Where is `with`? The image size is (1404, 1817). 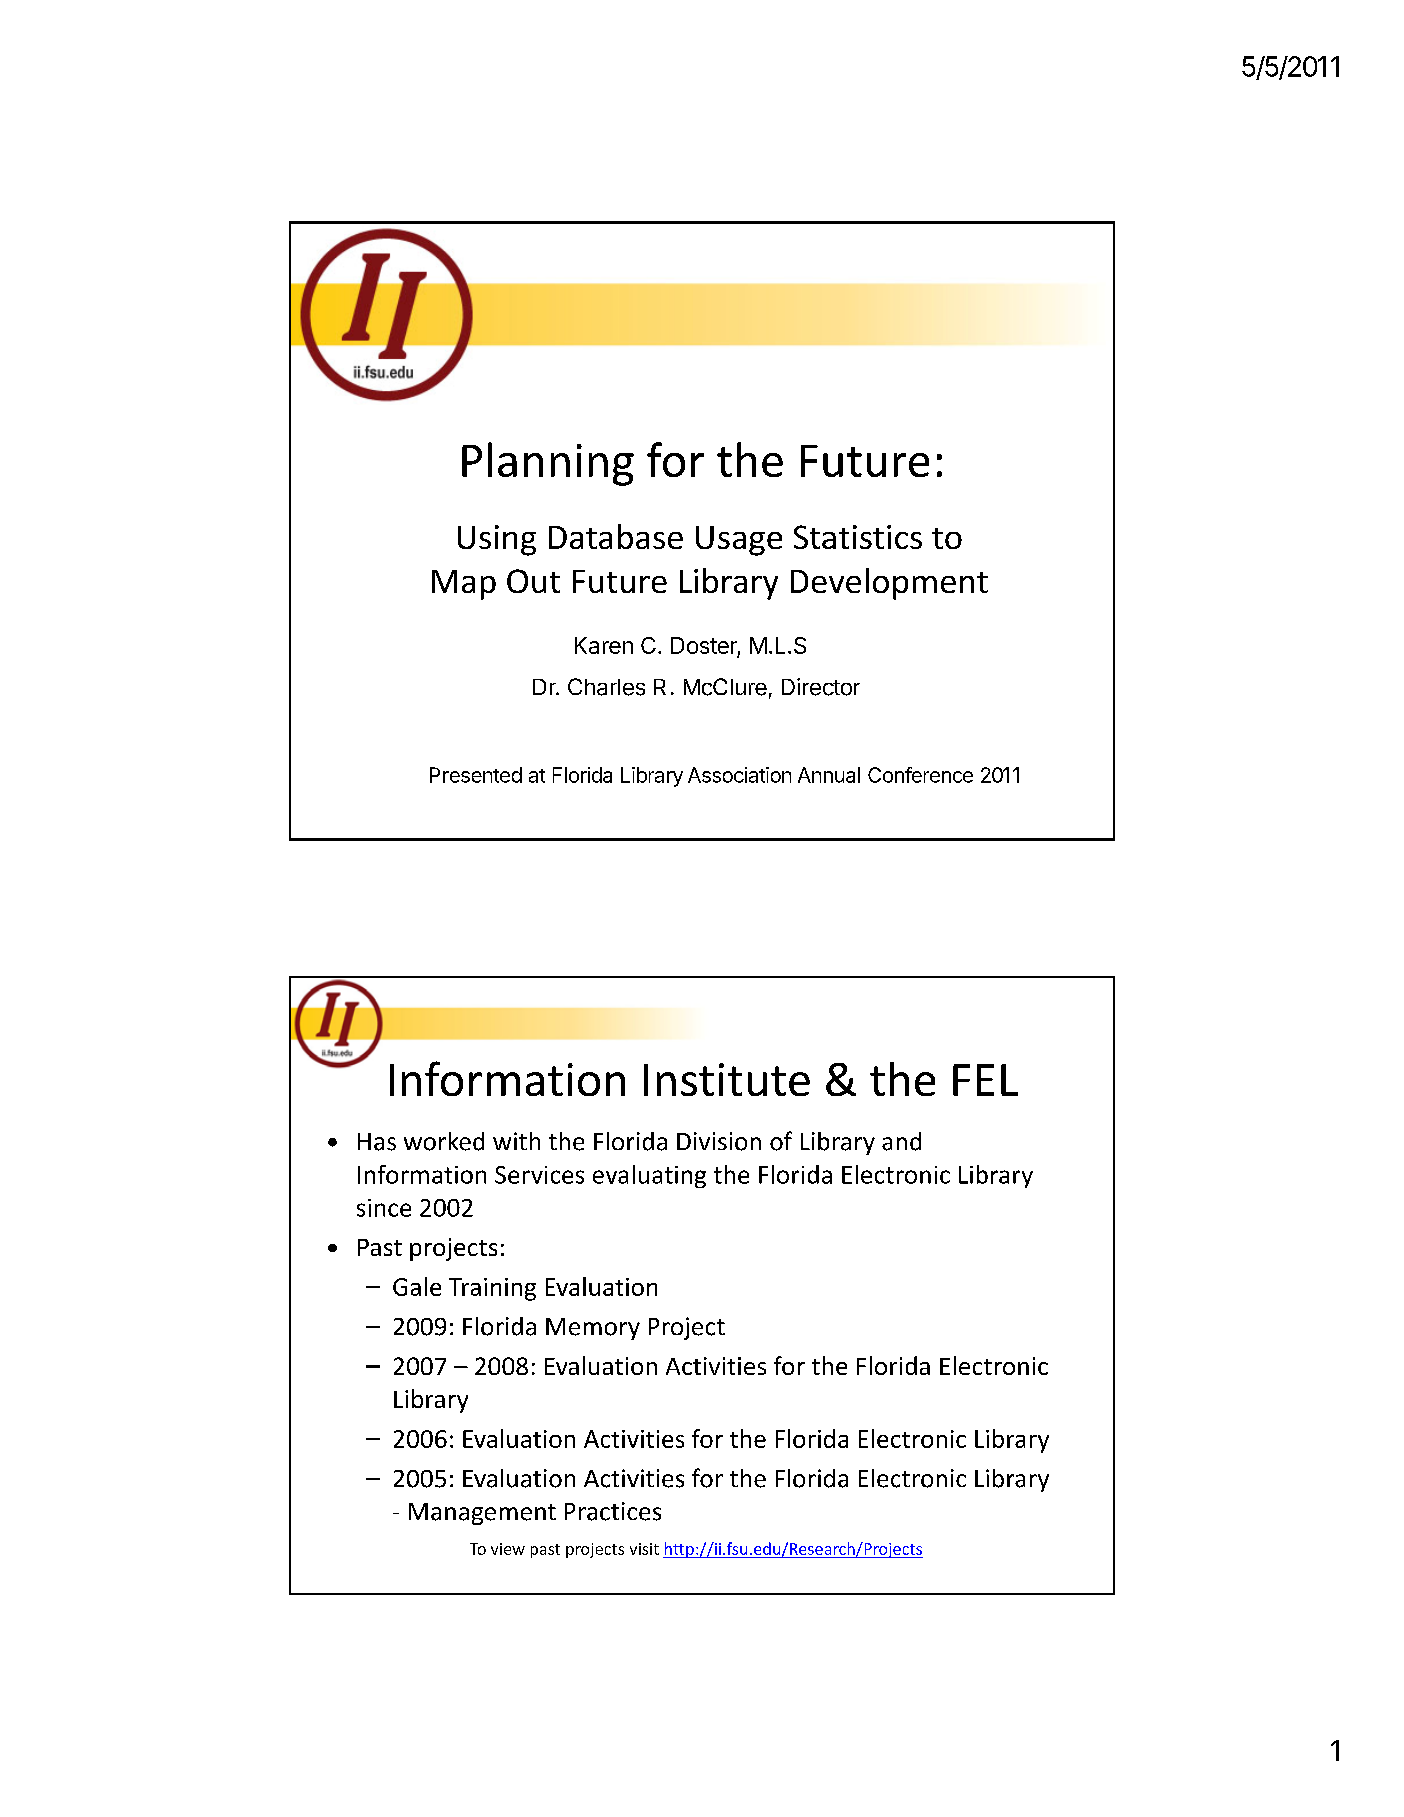
with is located at coordinates (516, 1141).
